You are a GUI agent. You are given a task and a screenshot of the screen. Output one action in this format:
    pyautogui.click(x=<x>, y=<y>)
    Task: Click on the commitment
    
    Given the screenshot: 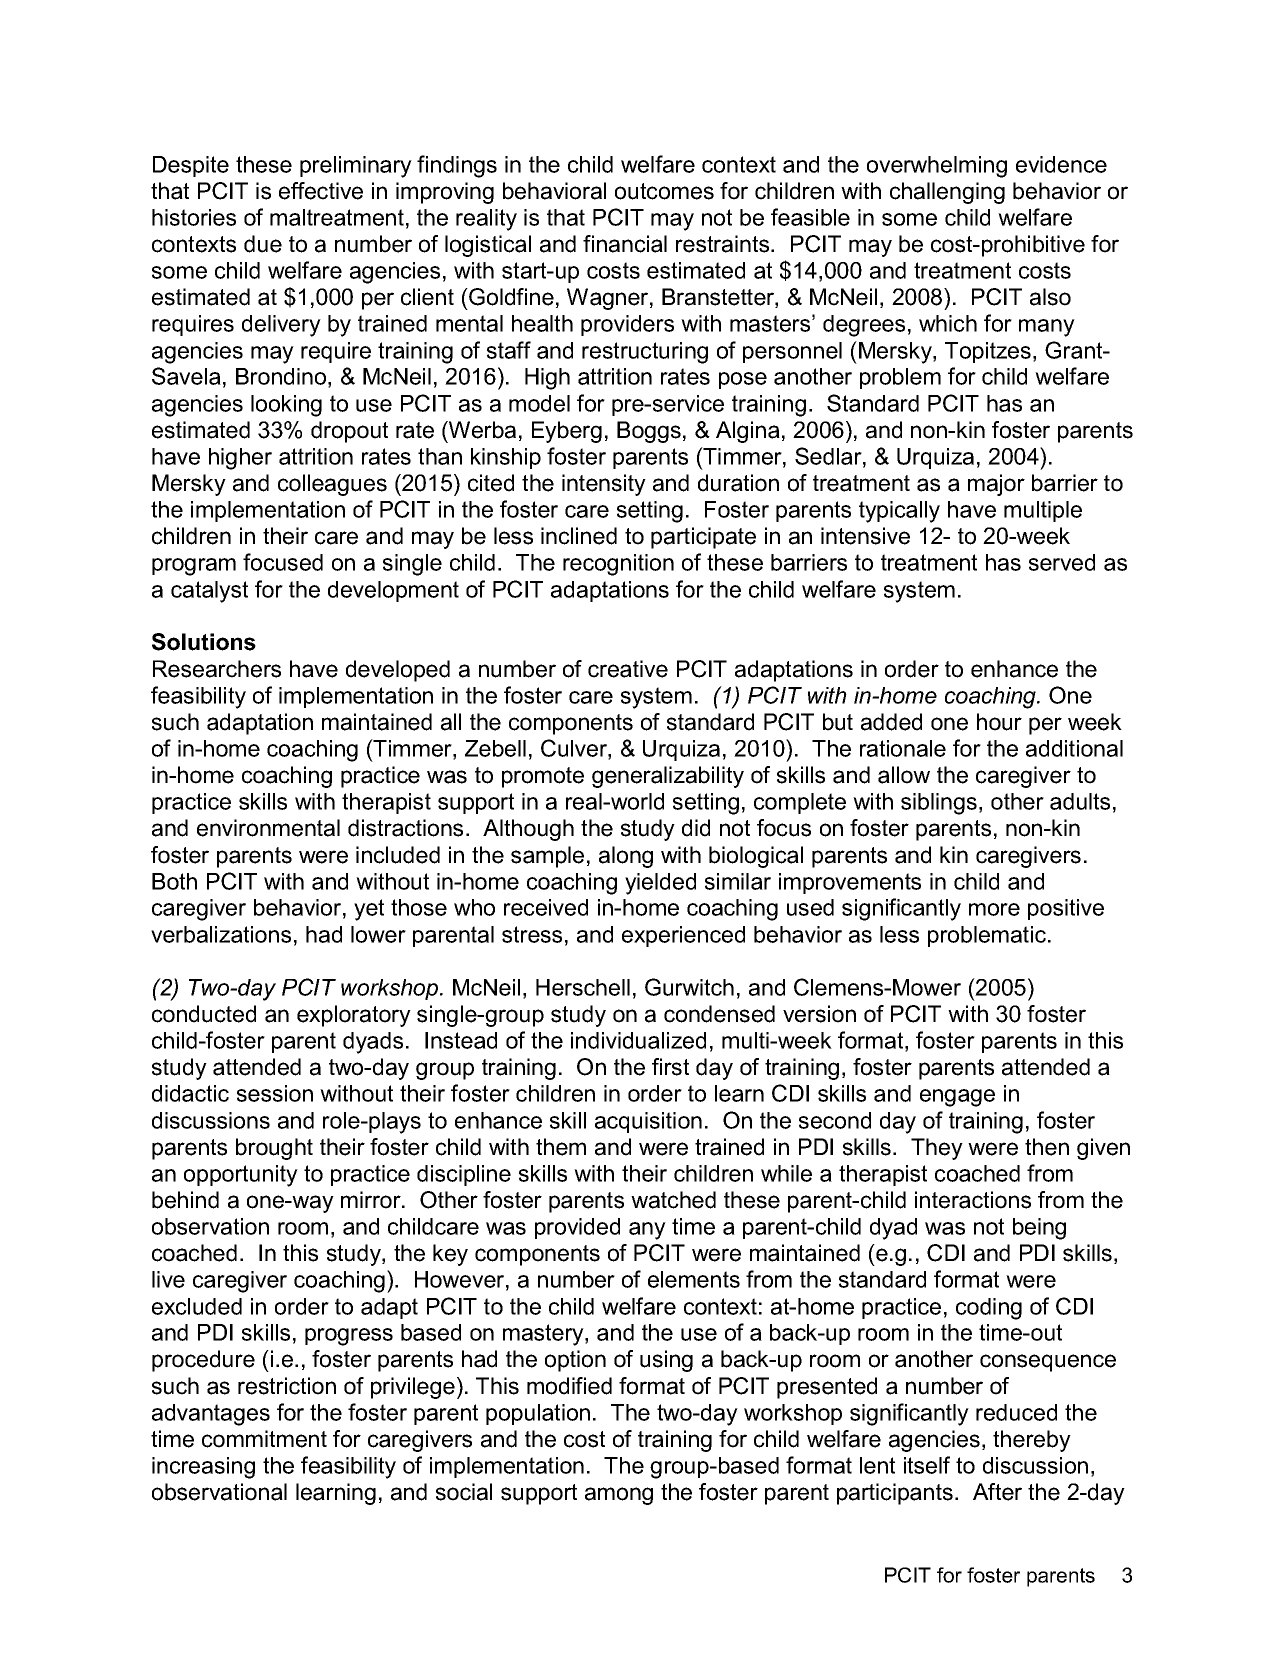 What is the action you would take?
    pyautogui.click(x=264, y=1439)
